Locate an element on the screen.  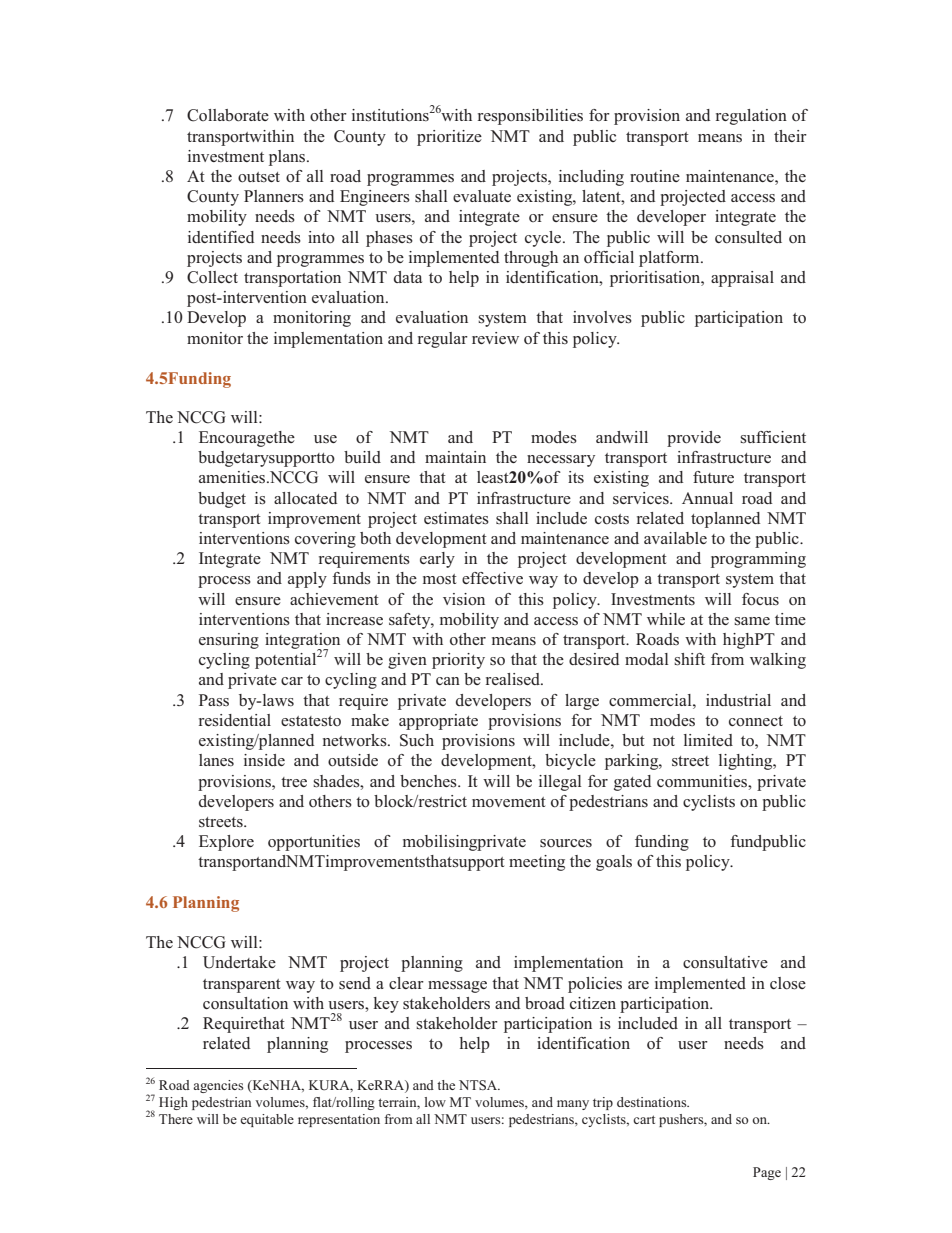
message is located at coordinates (457, 987).
